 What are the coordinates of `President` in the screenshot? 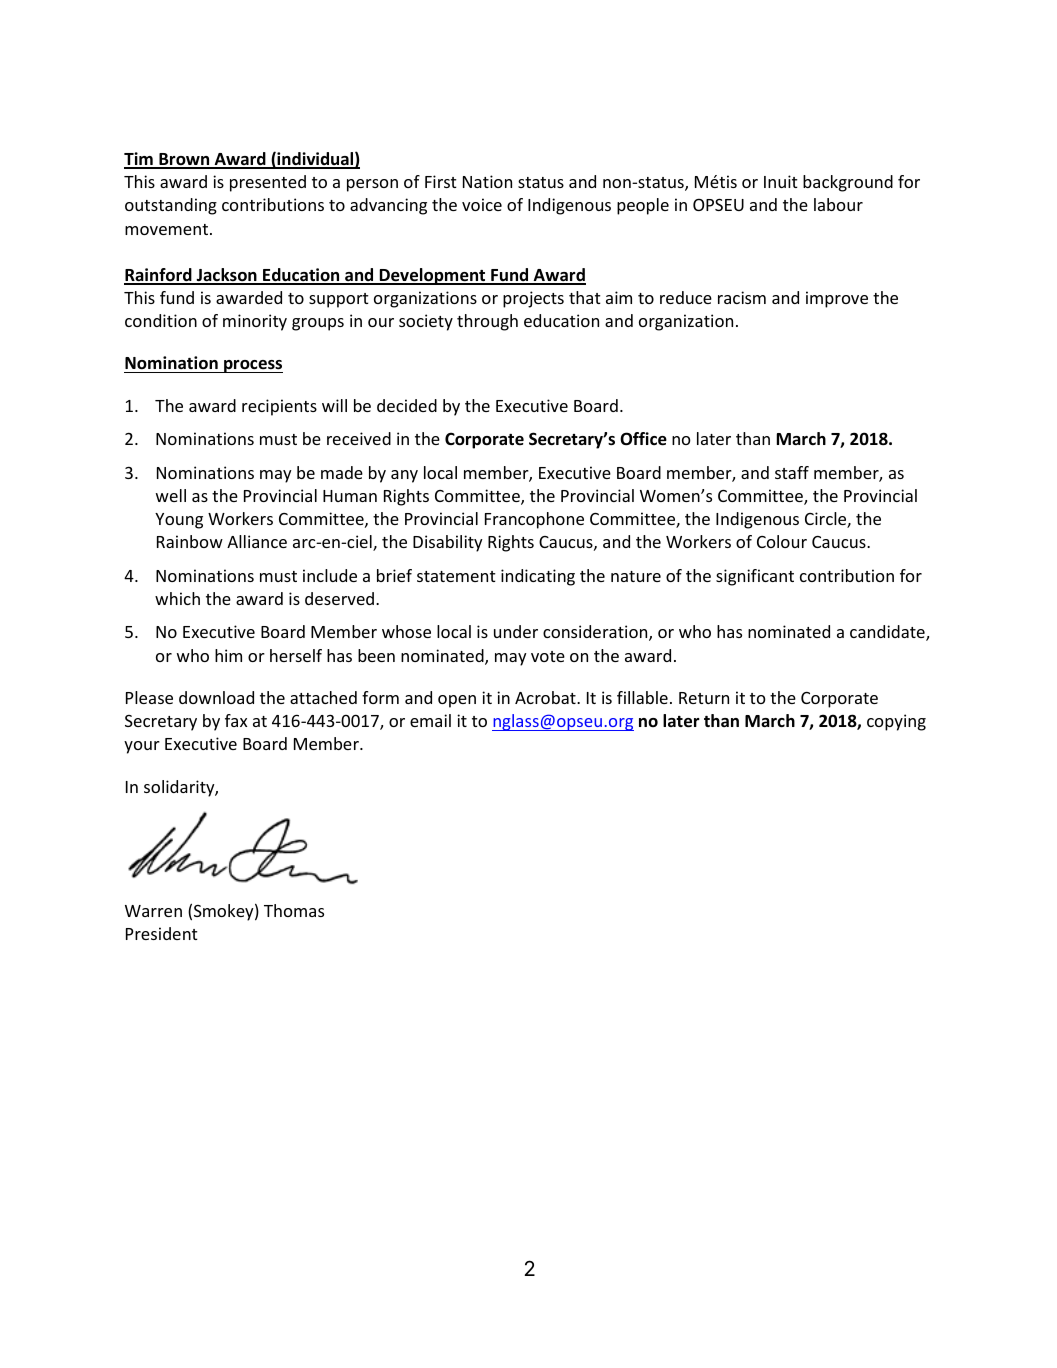 It's located at (162, 933).
